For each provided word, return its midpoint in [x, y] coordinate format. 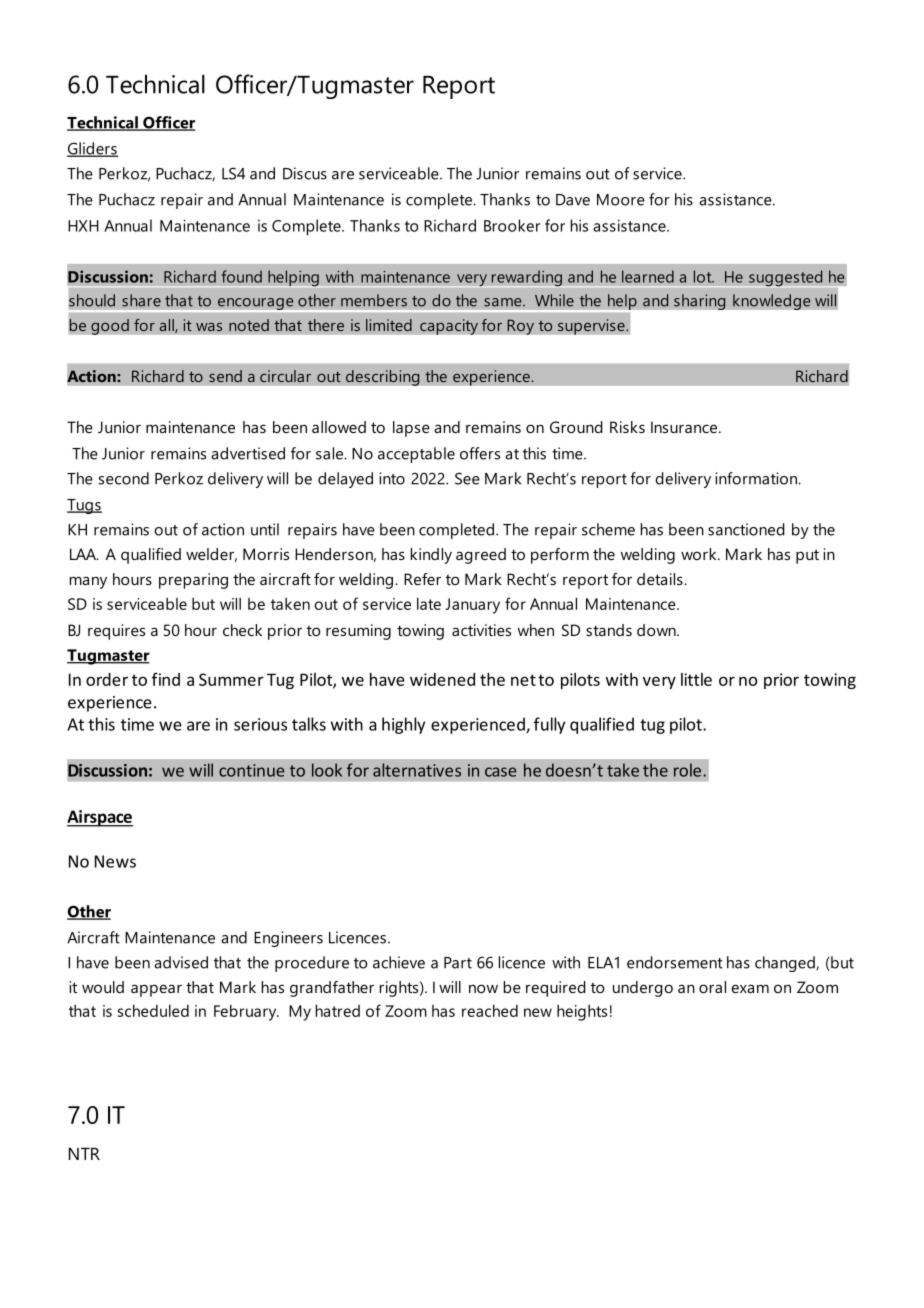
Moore [621, 200]
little [696, 679]
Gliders [92, 149]
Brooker [512, 225]
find [166, 679]
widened [442, 679]
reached [490, 1011]
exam [750, 988]
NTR [84, 1154]
